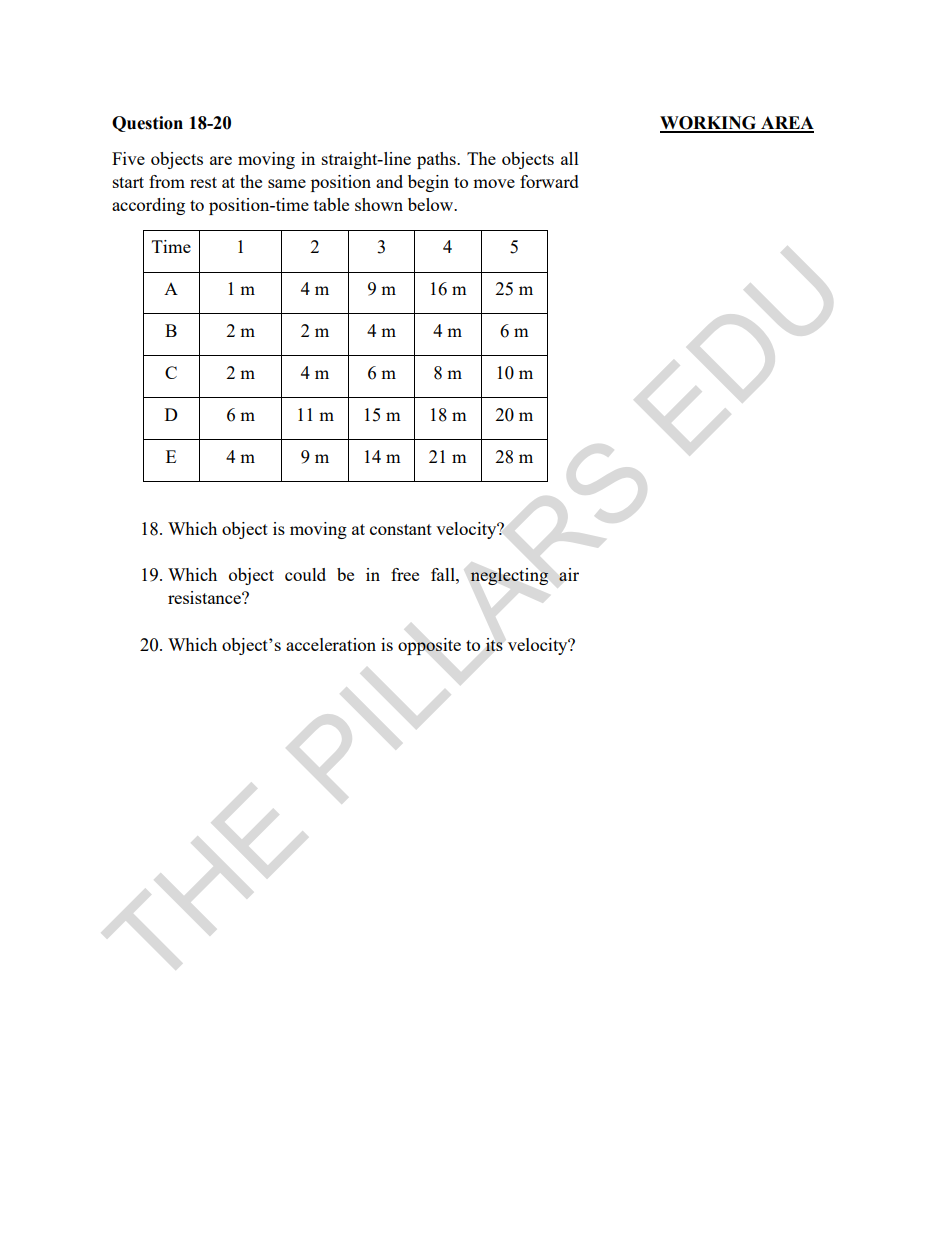  Describe the element at coordinates (509, 576) in the screenshot. I see `neglecting` at that location.
